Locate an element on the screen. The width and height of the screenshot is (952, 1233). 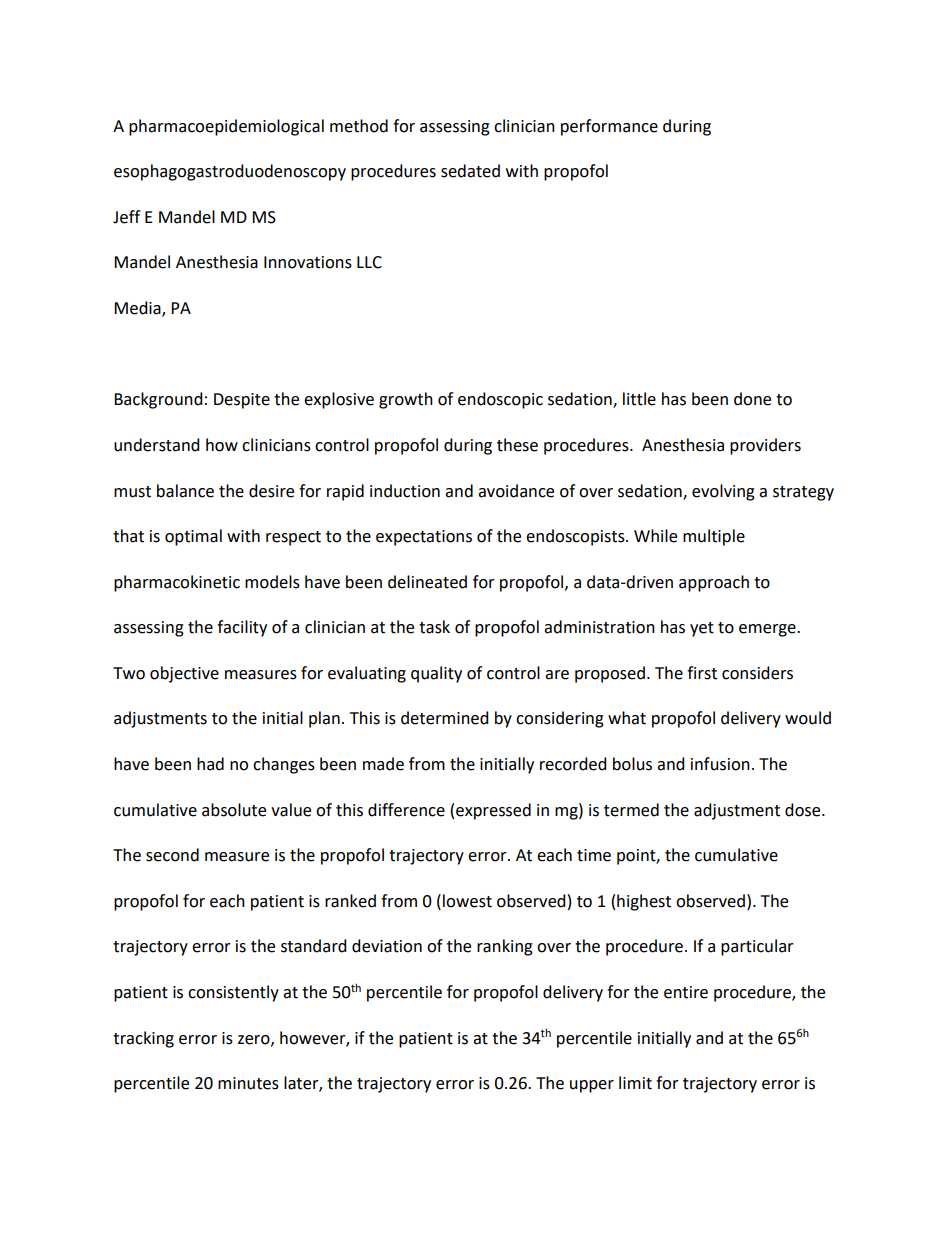
Despite is located at coordinates (242, 401).
